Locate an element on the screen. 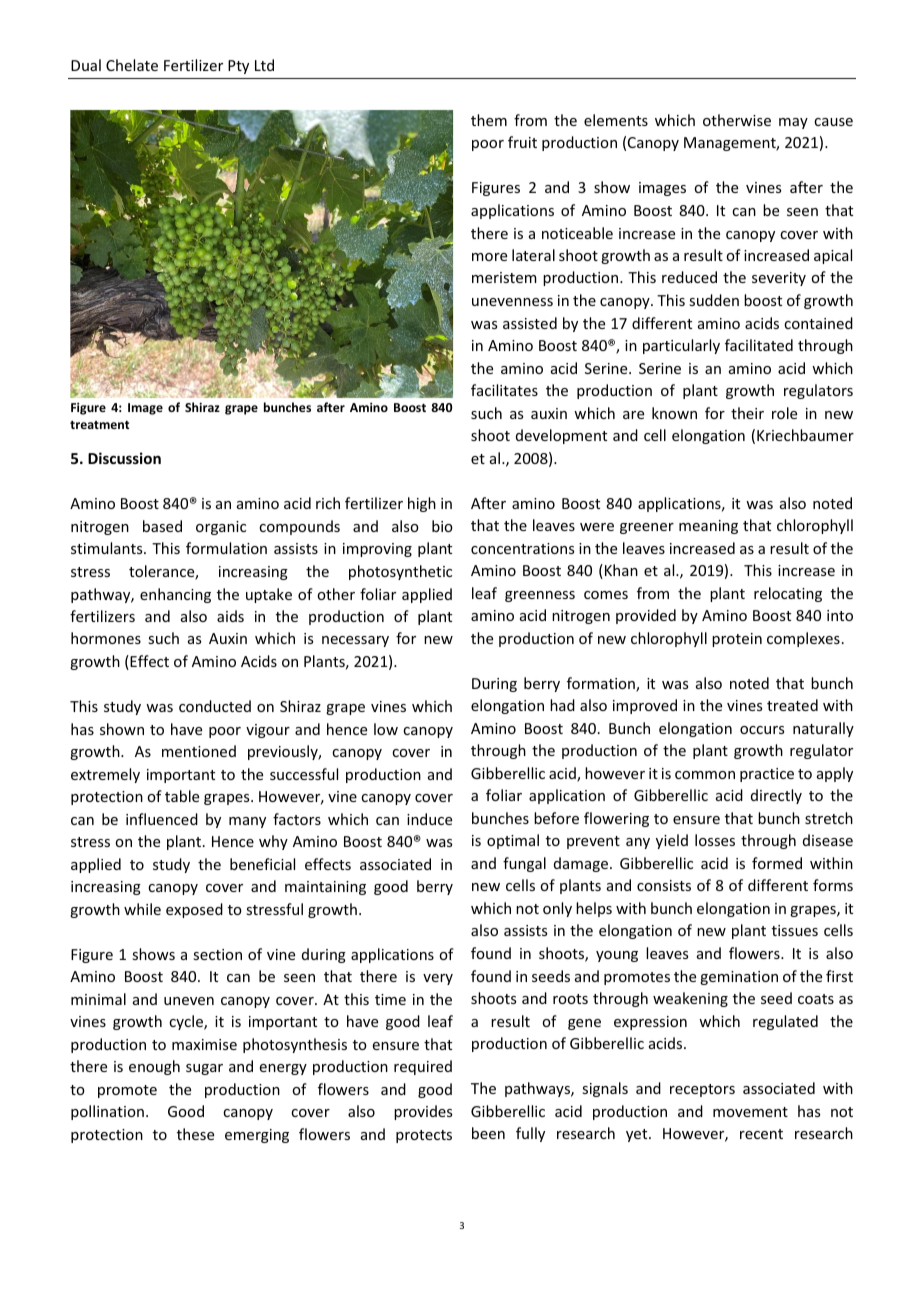 The width and height of the screenshot is (924, 1308). Chelate is located at coordinates (132, 65).
